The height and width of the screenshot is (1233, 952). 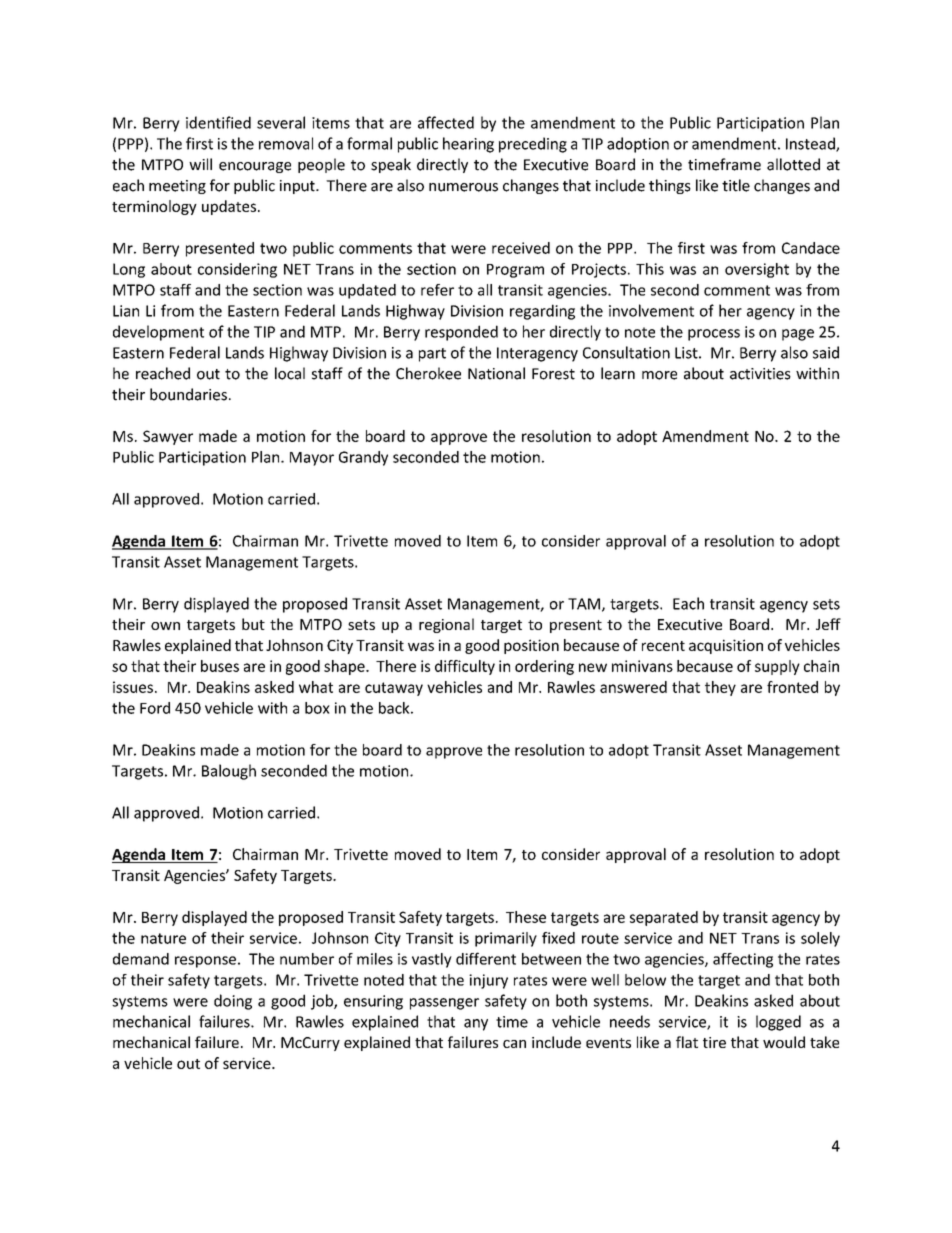 What do you see at coordinates (793, 164) in the screenshot?
I see `allotted` at bounding box center [793, 164].
